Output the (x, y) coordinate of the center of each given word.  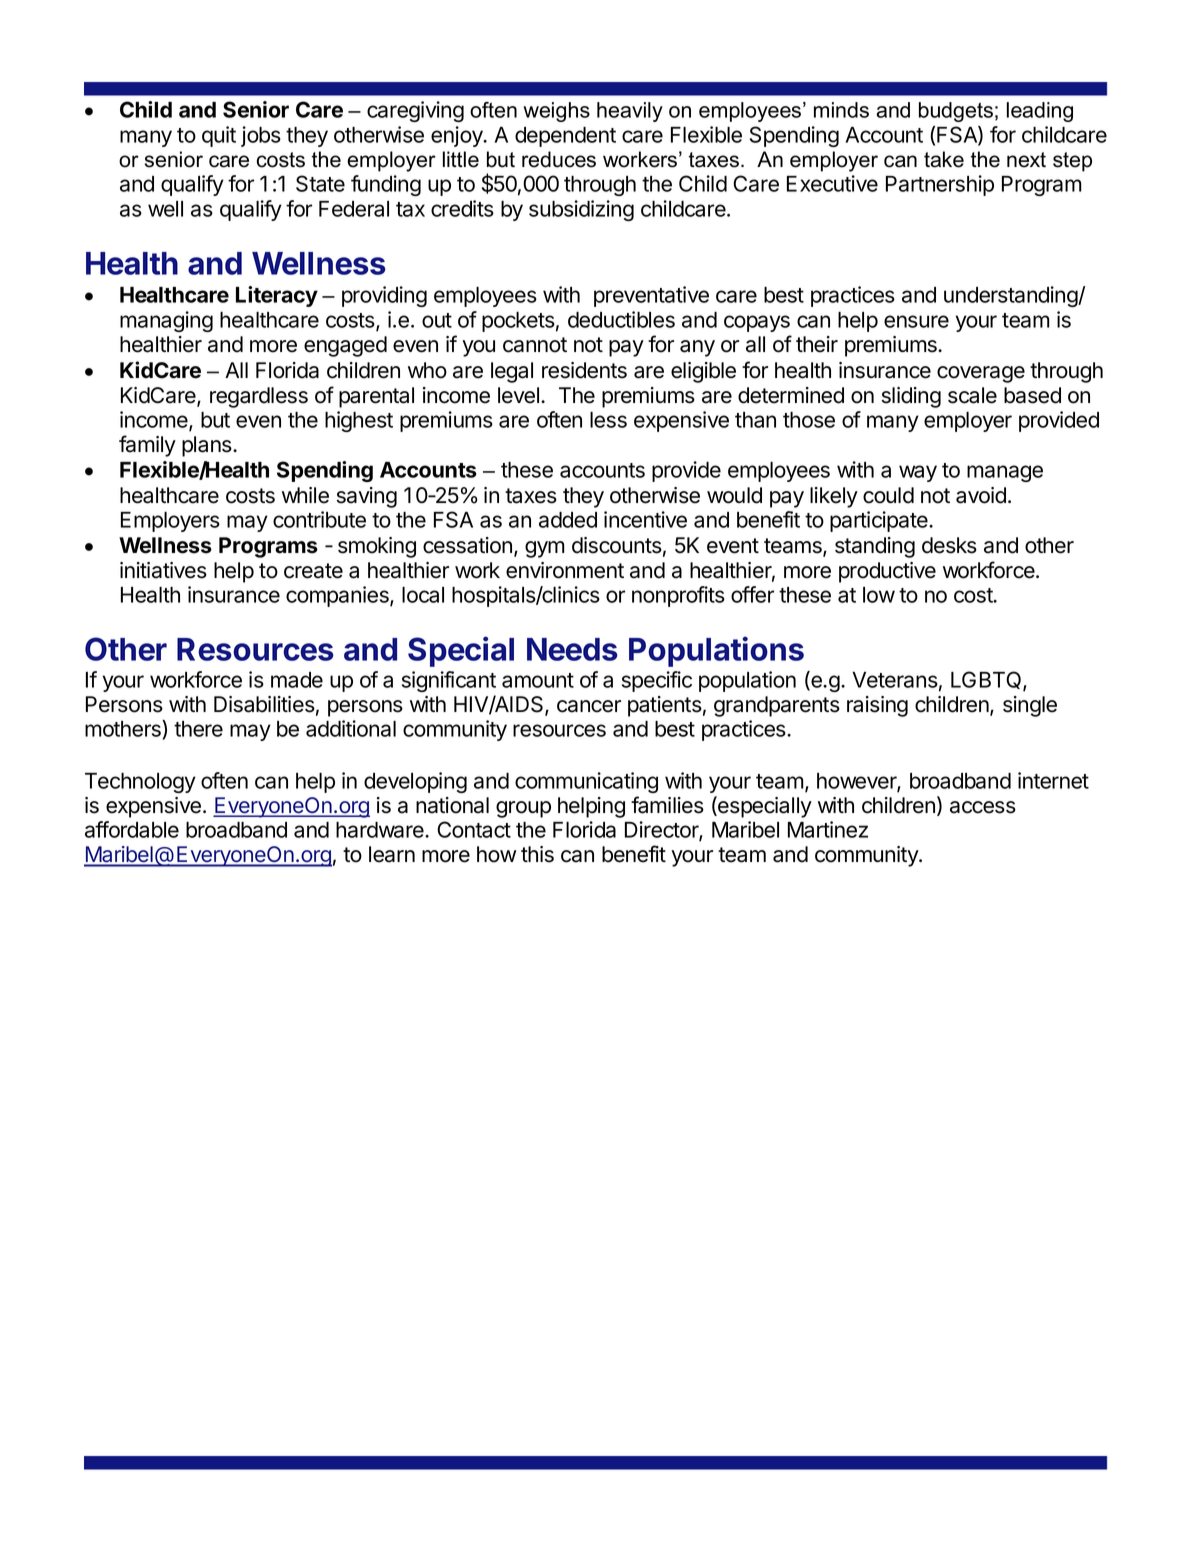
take (944, 159)
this (537, 854)
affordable (132, 829)
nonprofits (678, 596)
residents (584, 370)
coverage (981, 374)
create (313, 571)
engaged (345, 346)
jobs (261, 136)
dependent (565, 137)
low (879, 595)
